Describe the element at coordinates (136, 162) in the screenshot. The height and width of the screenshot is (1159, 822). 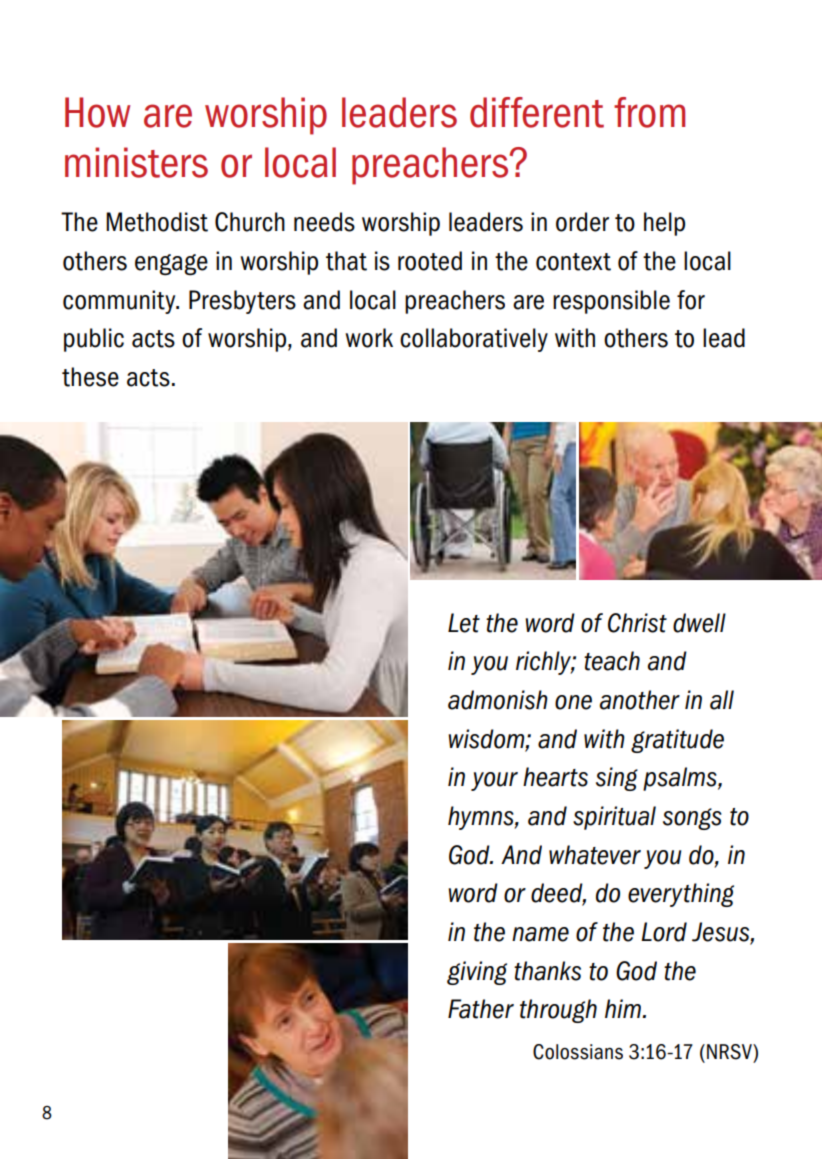
I see `ministers` at that location.
